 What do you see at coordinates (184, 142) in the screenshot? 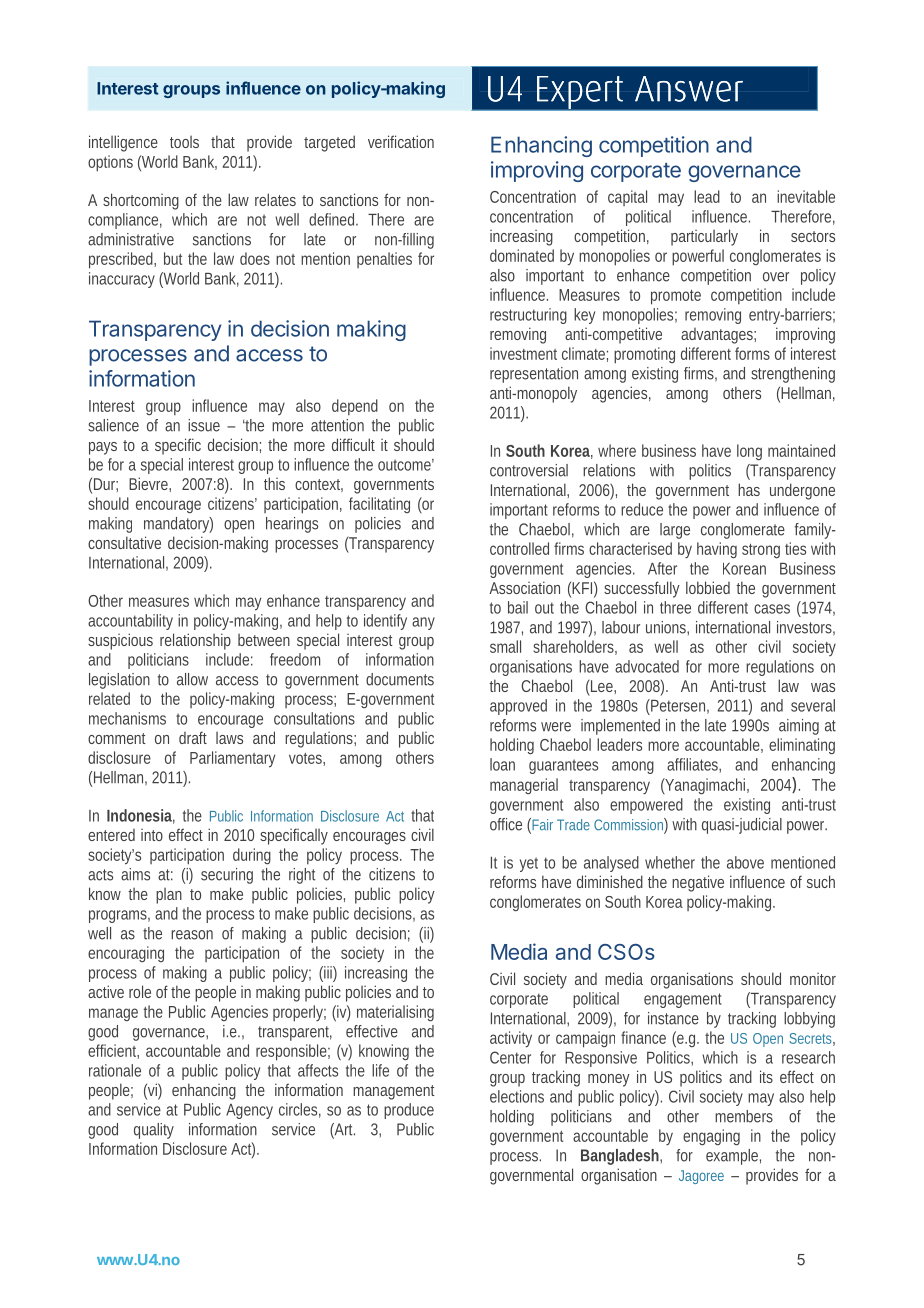
I see `tools` at bounding box center [184, 142].
